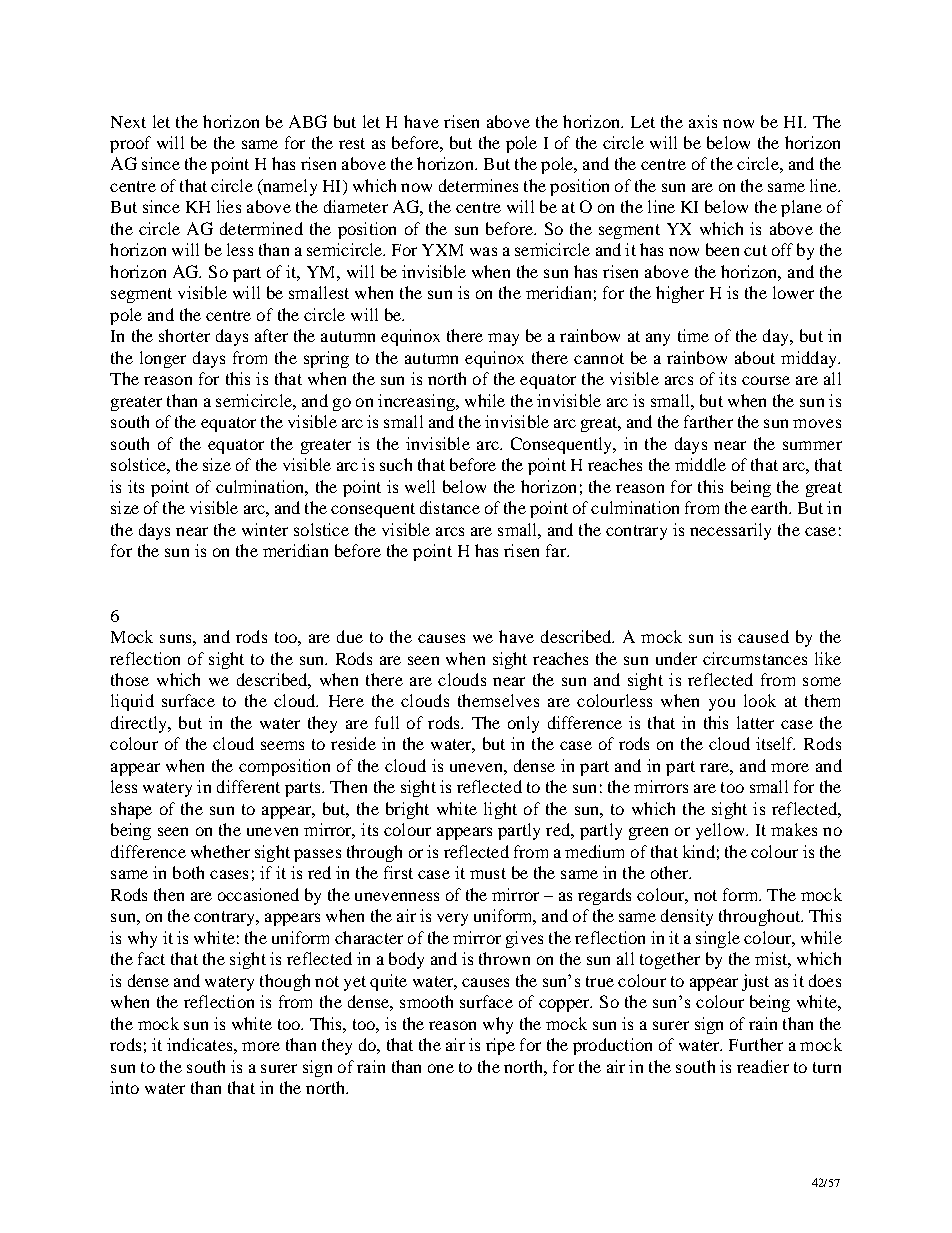  What do you see at coordinates (500, 1046) in the screenshot?
I see `ripe` at bounding box center [500, 1046].
